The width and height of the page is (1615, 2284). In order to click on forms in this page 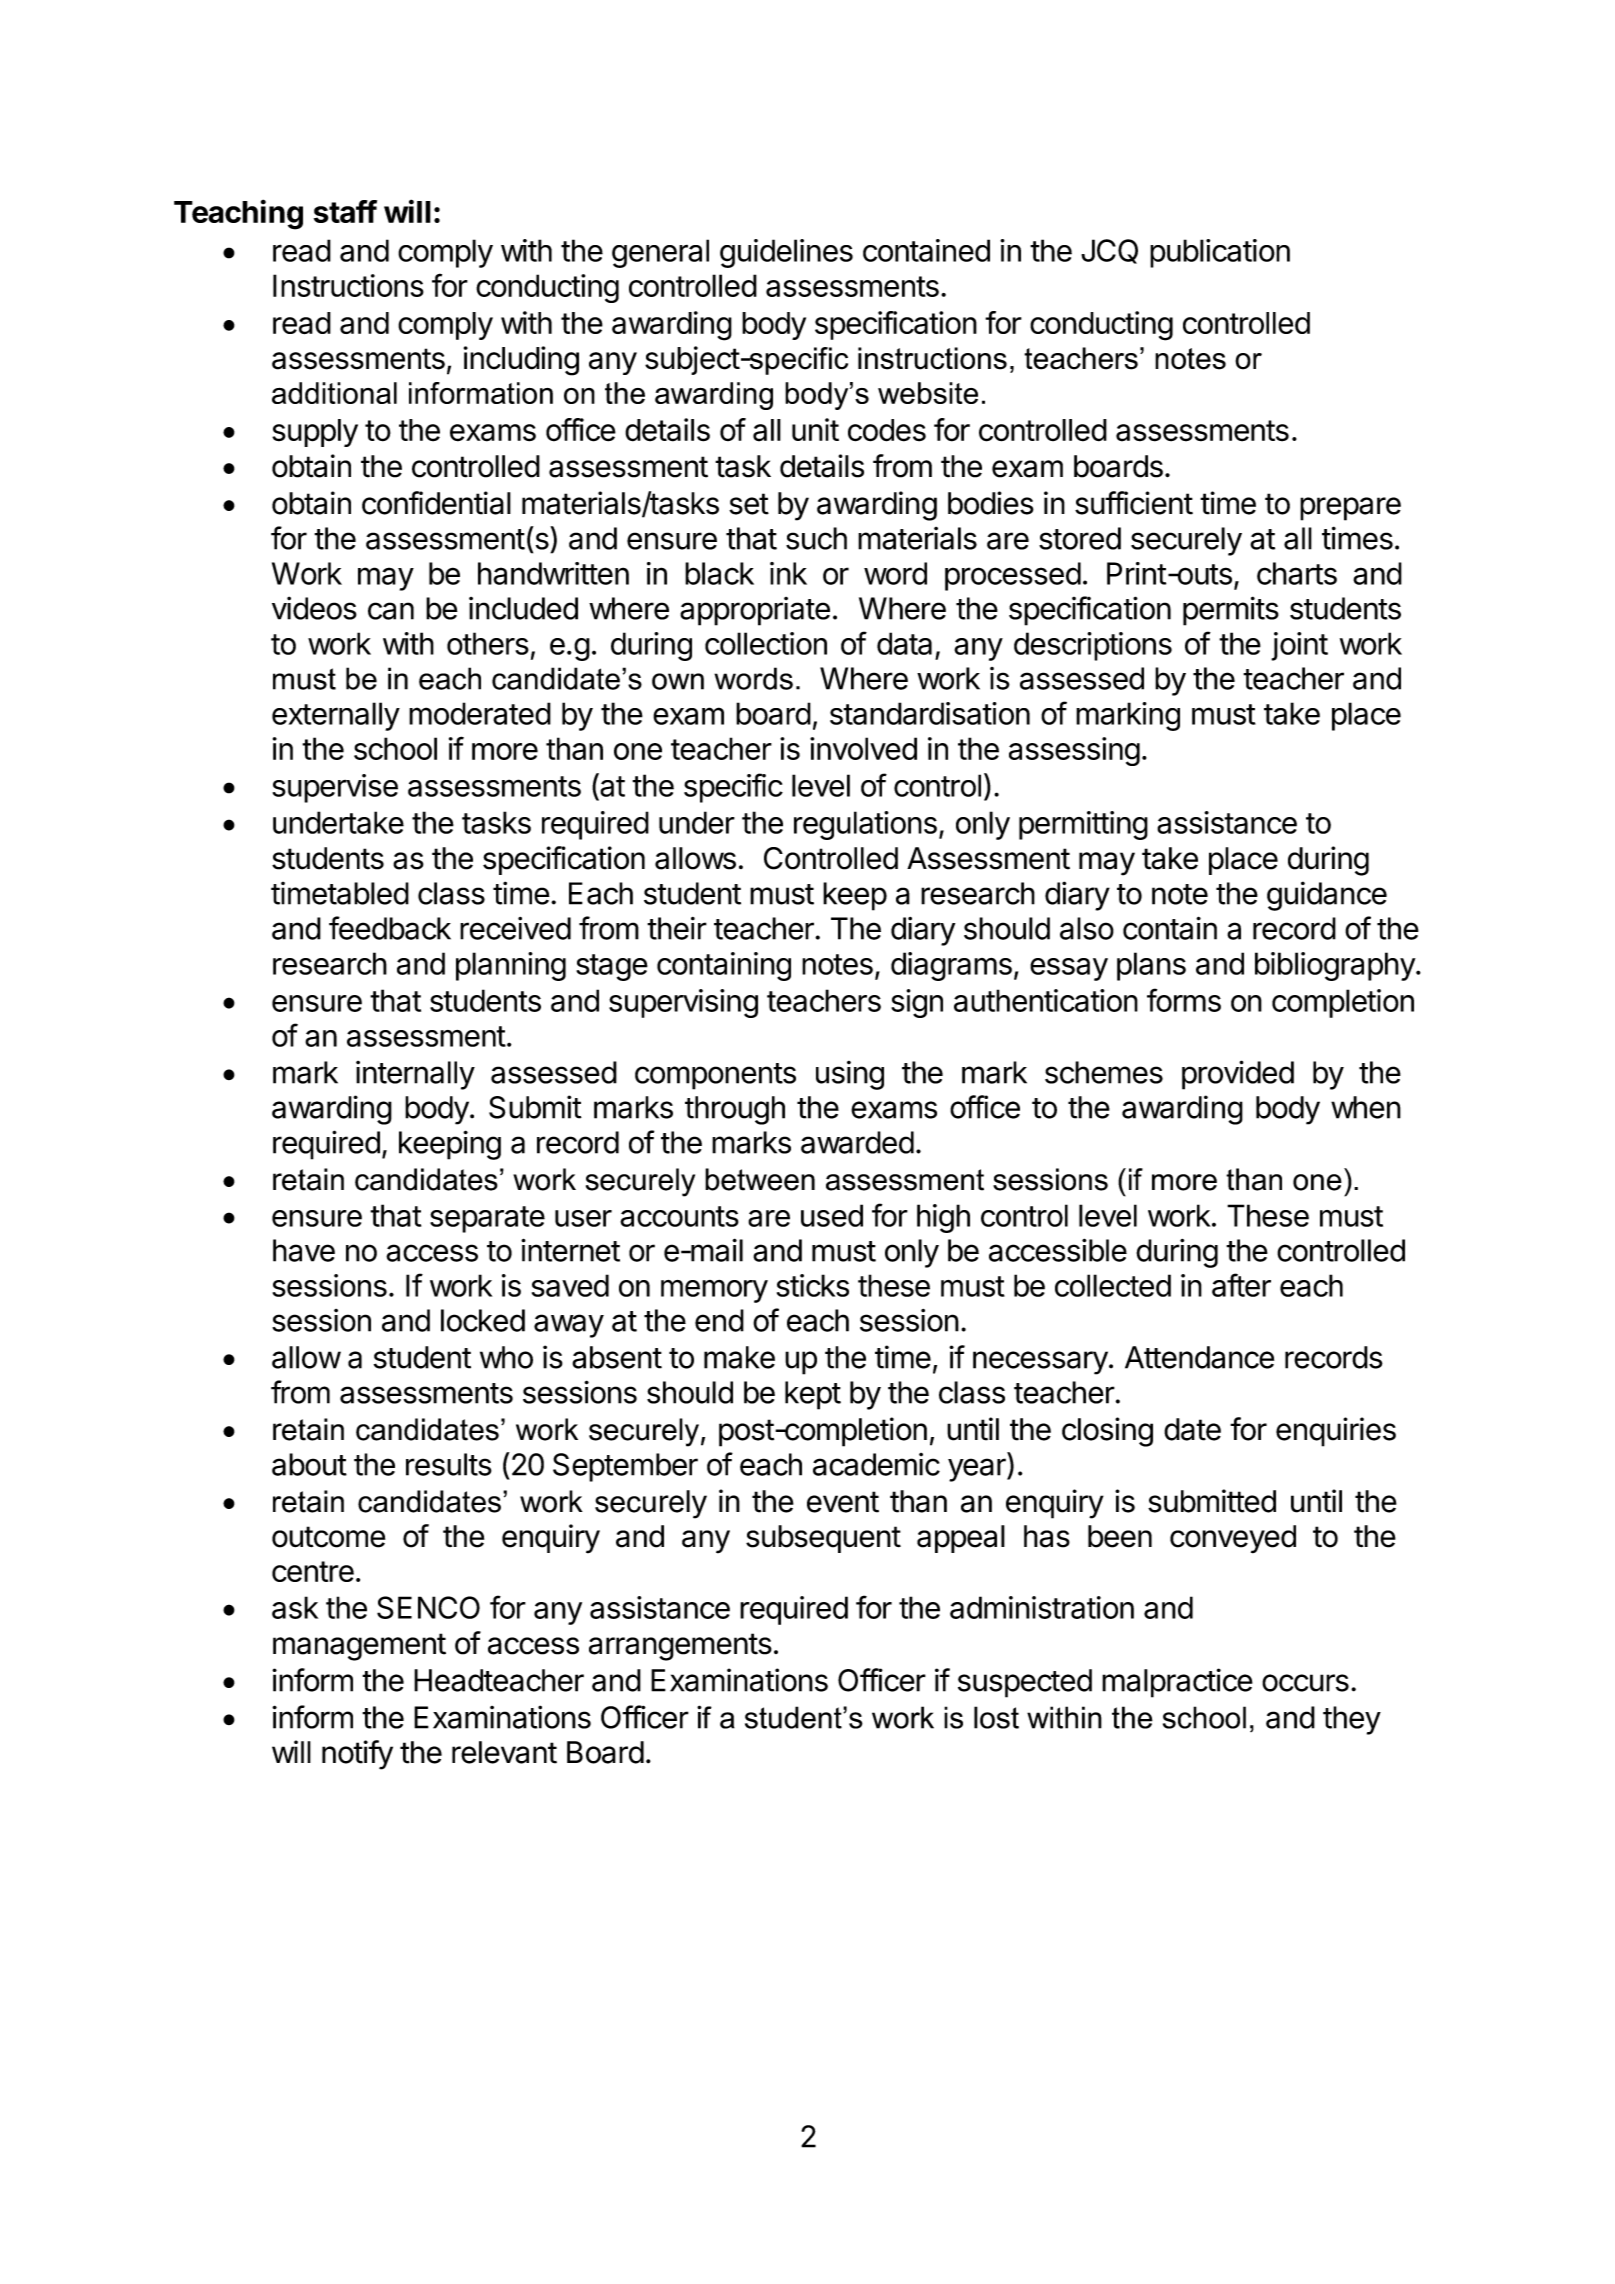, I will do `click(1184, 1000)`.
